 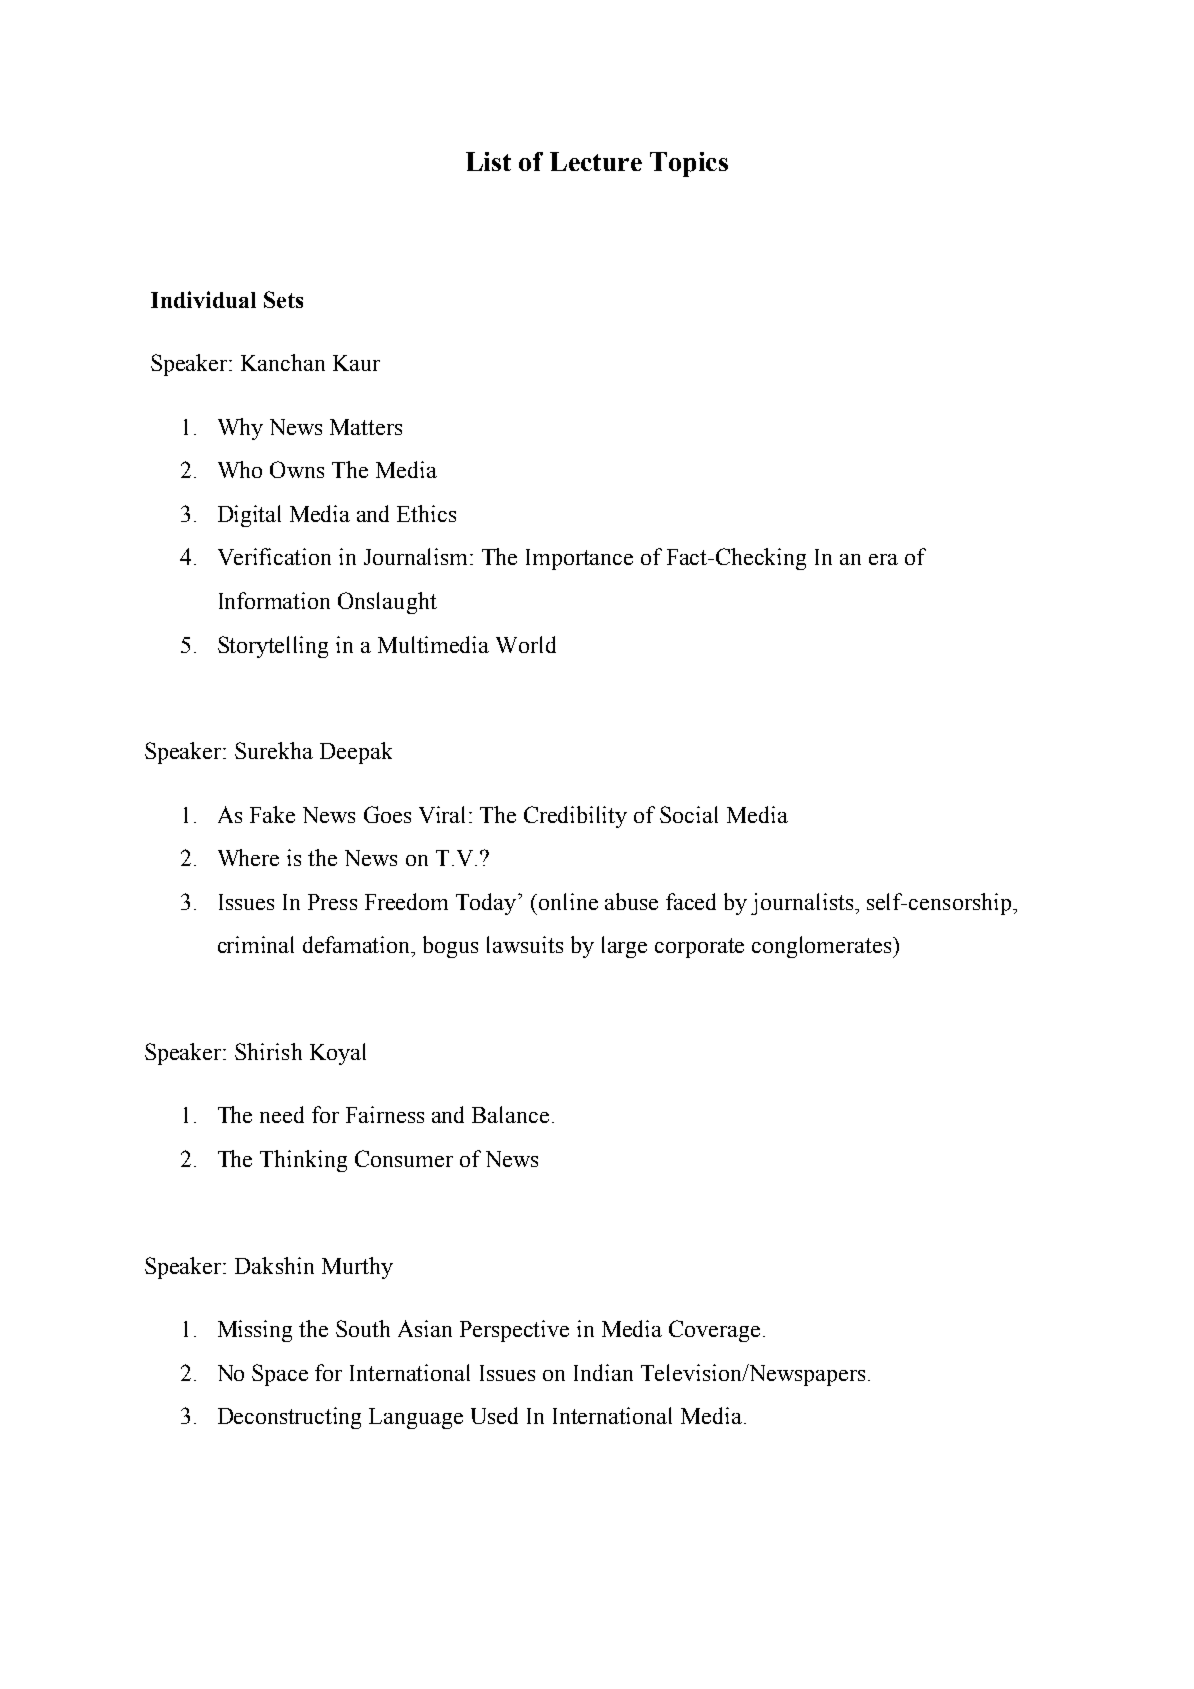 I want to click on Credibility, so click(x=575, y=817).
